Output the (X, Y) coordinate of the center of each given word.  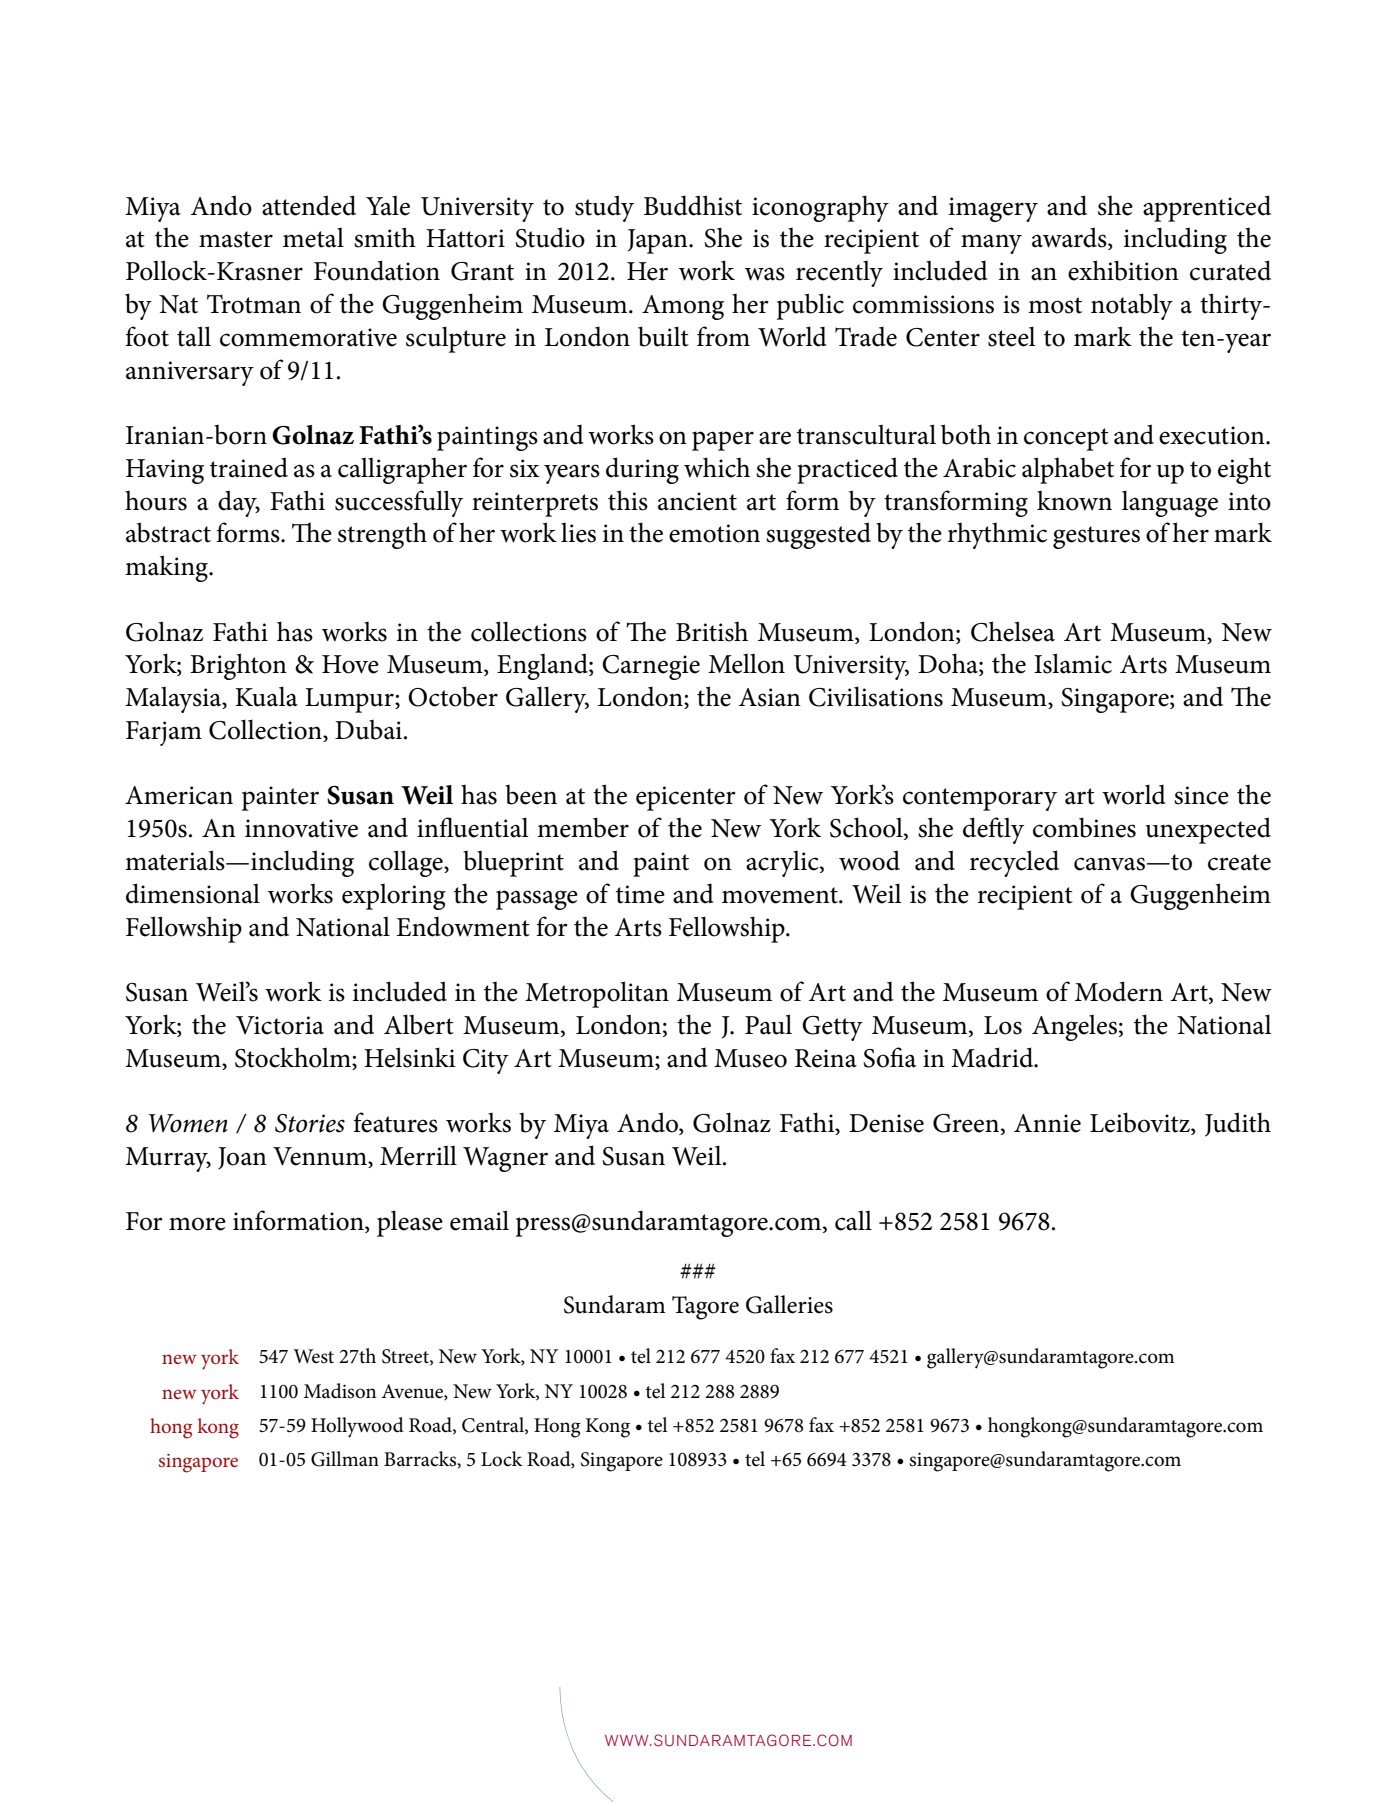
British (712, 631)
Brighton (238, 666)
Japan (659, 241)
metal (313, 237)
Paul (768, 1024)
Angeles (1074, 1027)
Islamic (1073, 663)
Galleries (789, 1304)
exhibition (1123, 270)
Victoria (280, 1025)
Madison (340, 1391)
